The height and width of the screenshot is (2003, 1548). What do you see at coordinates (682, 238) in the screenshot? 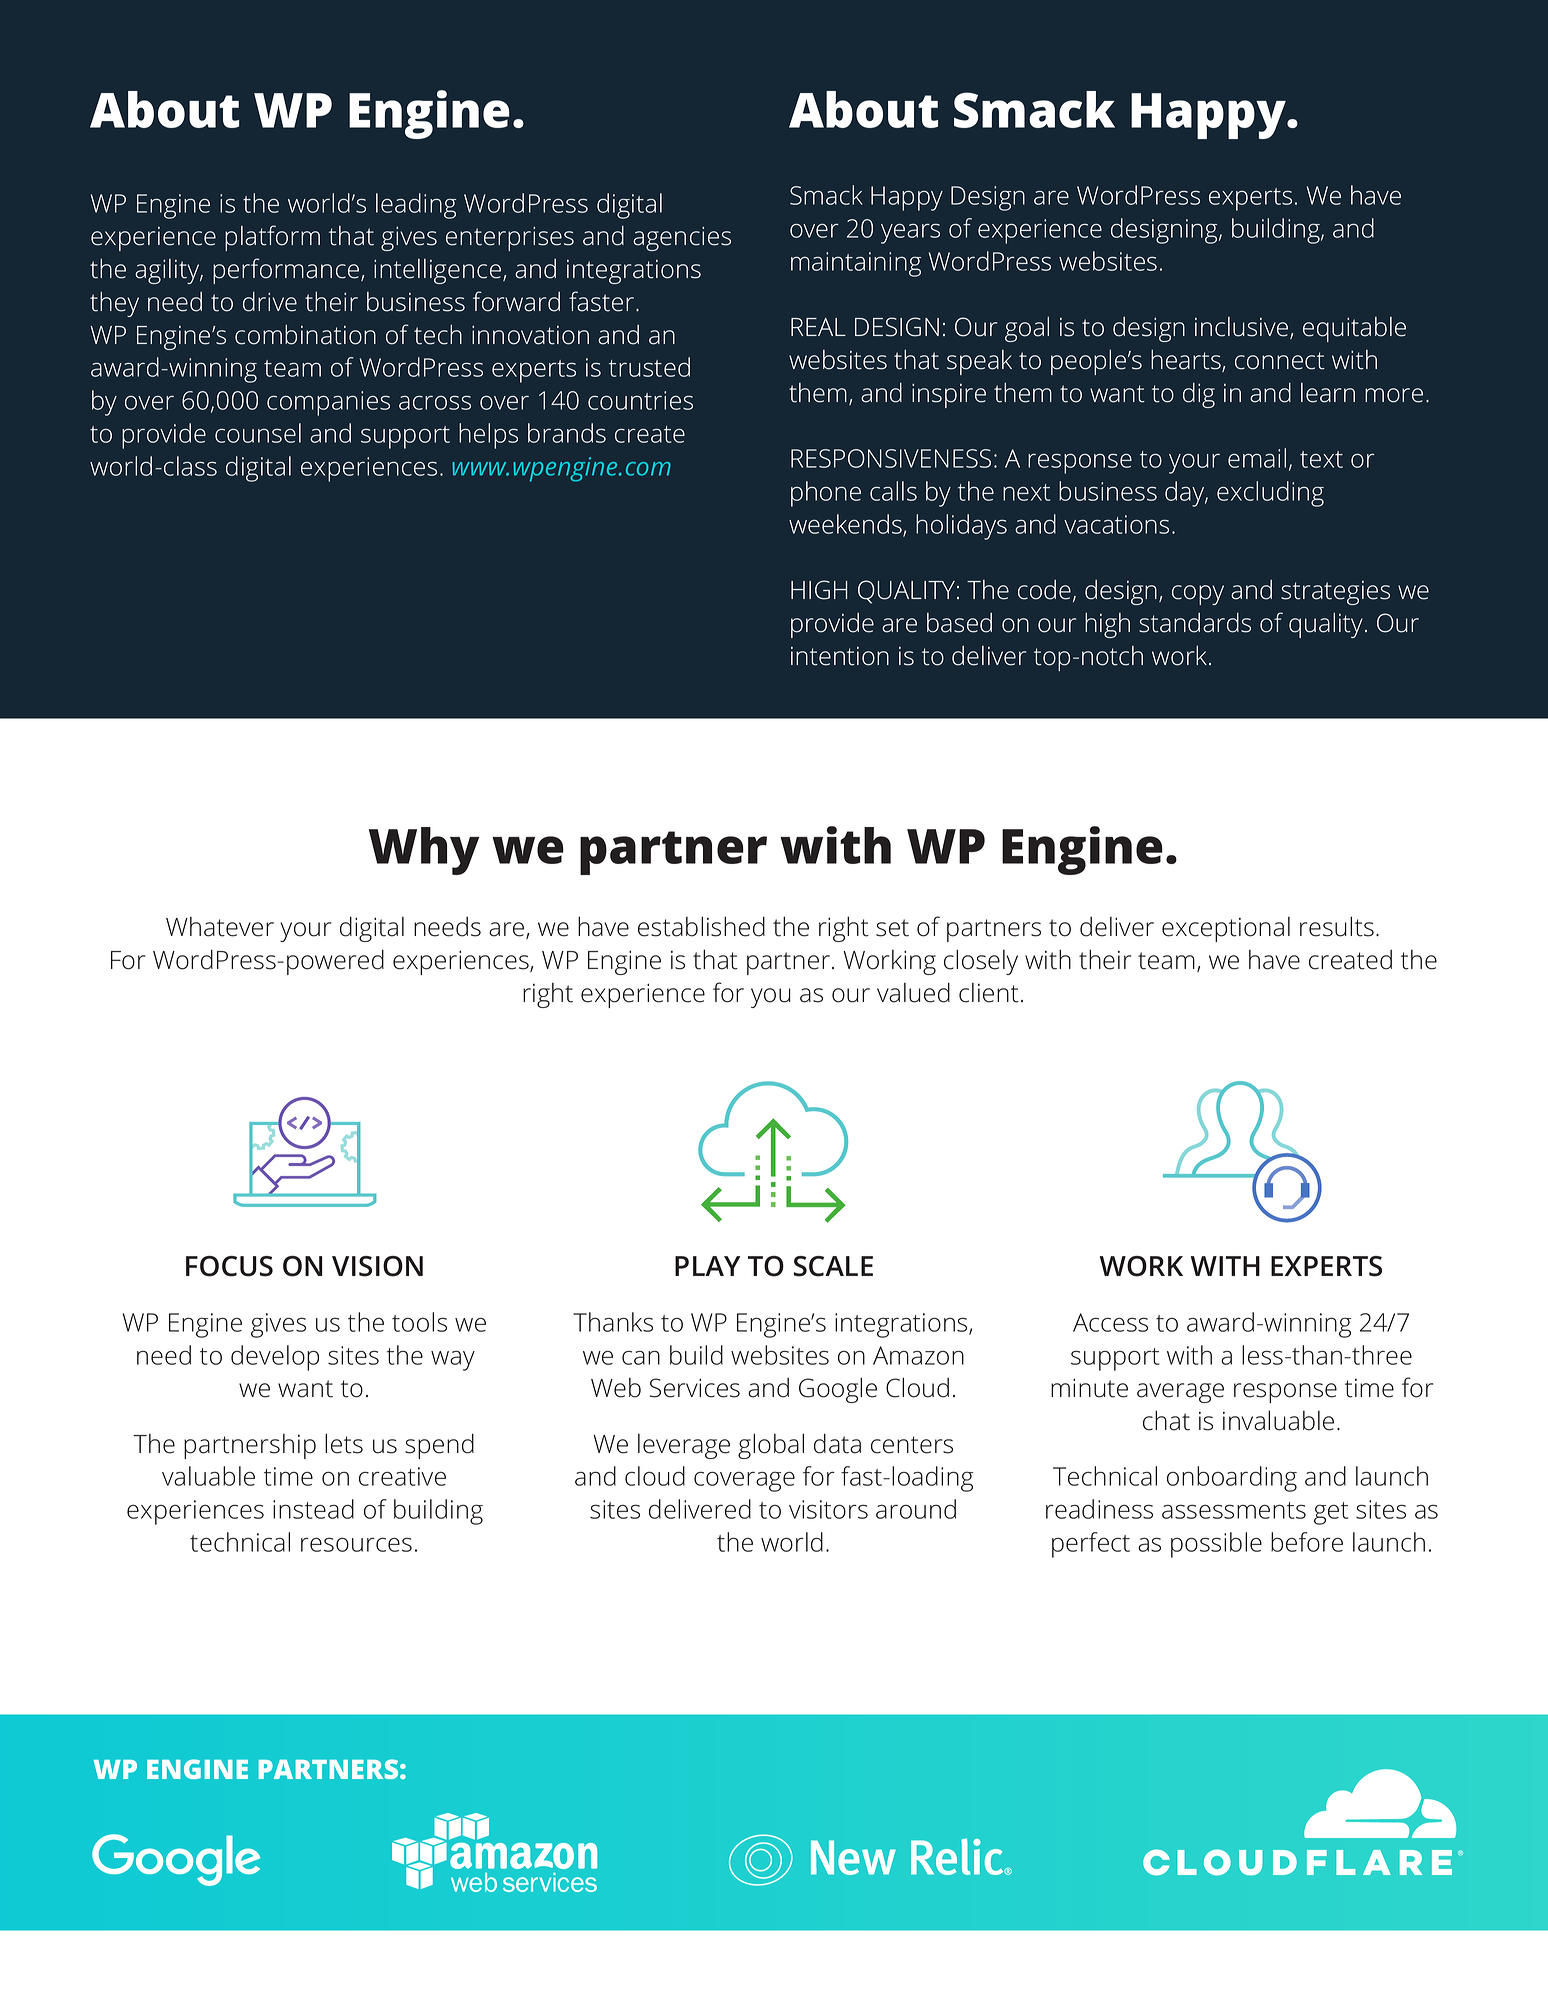
I see `agencies` at bounding box center [682, 238].
